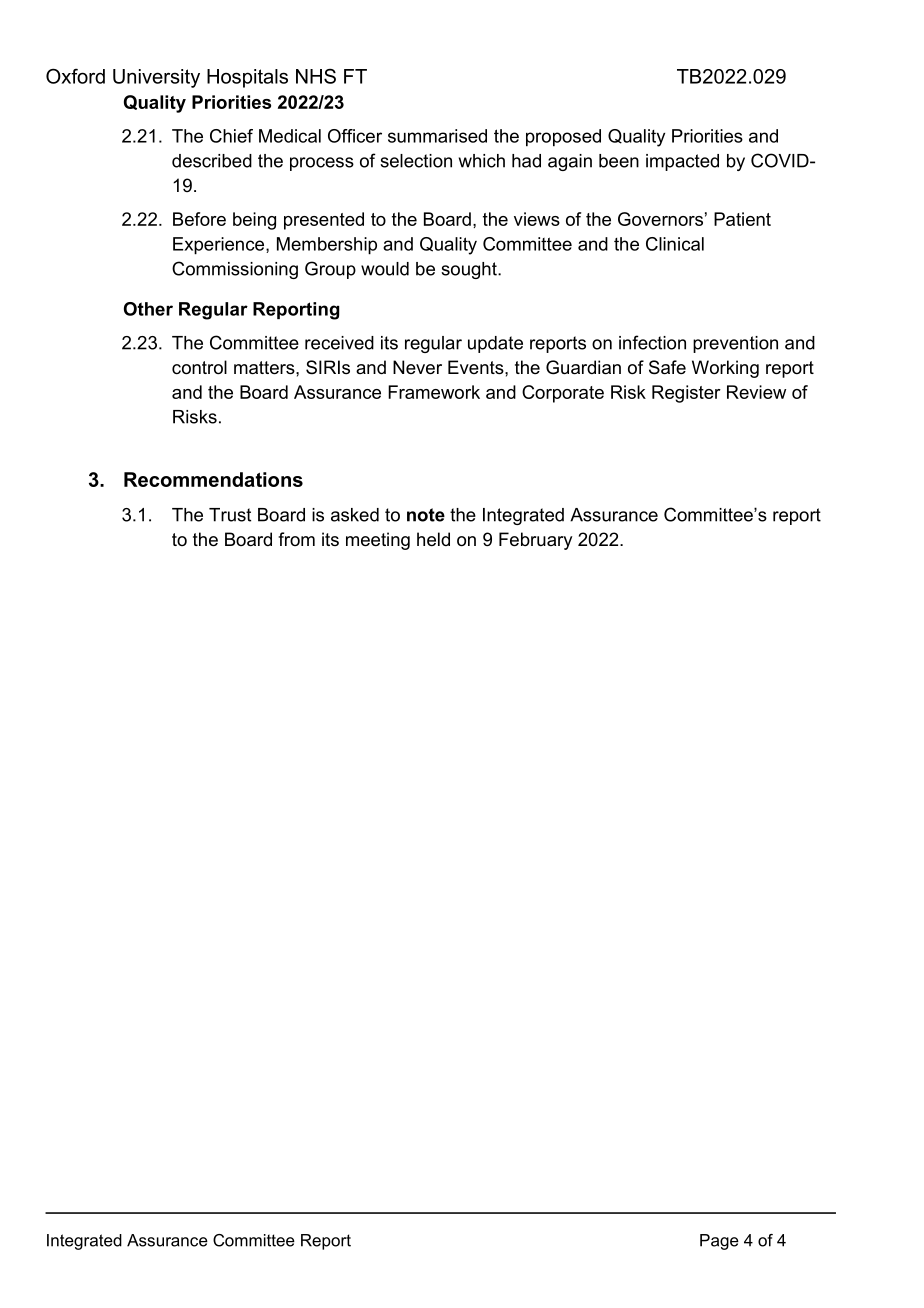 The height and width of the screenshot is (1308, 924). I want to click on February, so click(535, 541).
